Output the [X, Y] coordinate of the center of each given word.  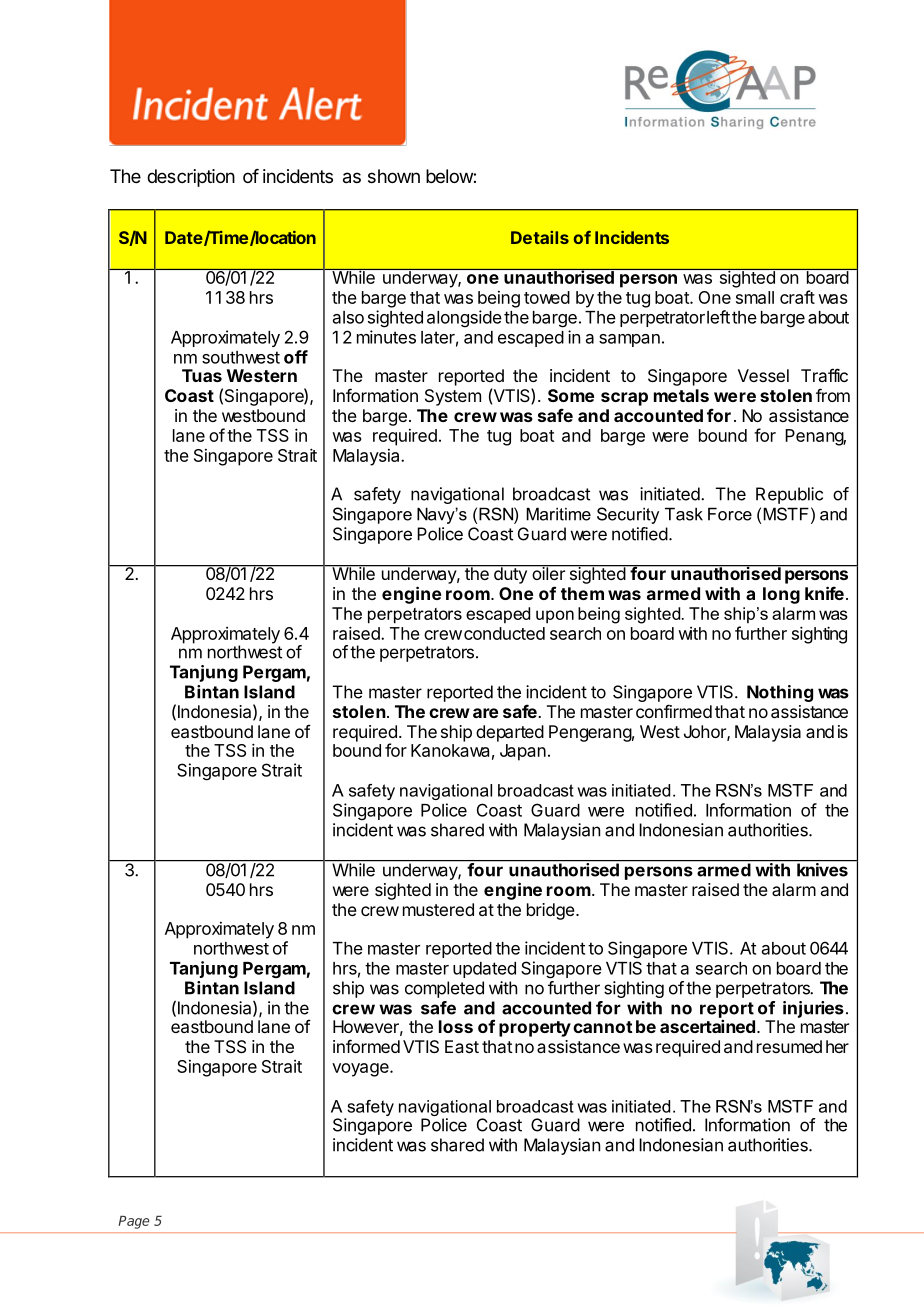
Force [730, 514]
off [296, 357]
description [191, 178]
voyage [361, 1070]
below [450, 176]
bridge [552, 911]
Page [133, 1222]
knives [822, 869]
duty [510, 574]
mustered [438, 909]
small [755, 297]
